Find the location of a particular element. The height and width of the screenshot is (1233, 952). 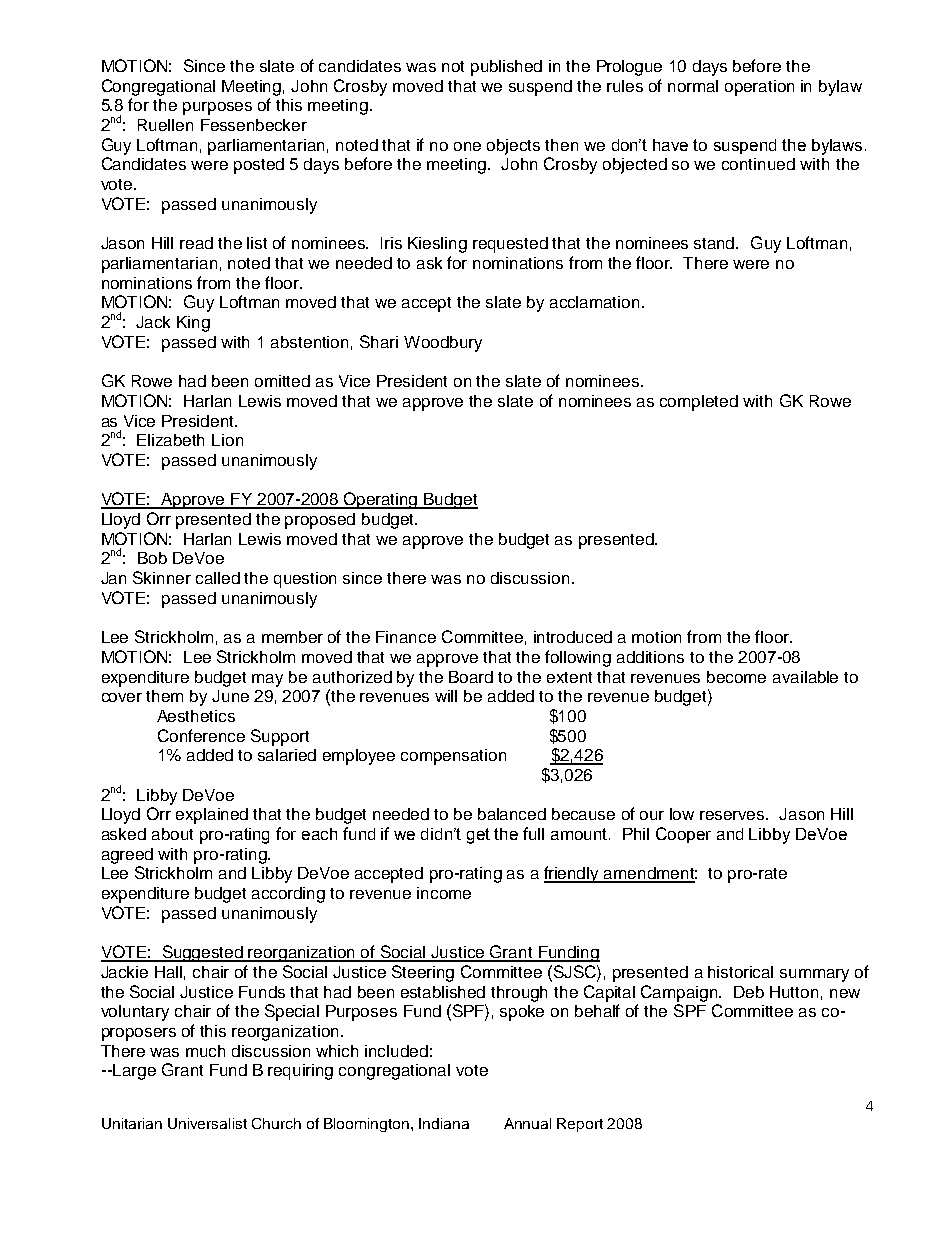

proposed is located at coordinates (320, 521).
